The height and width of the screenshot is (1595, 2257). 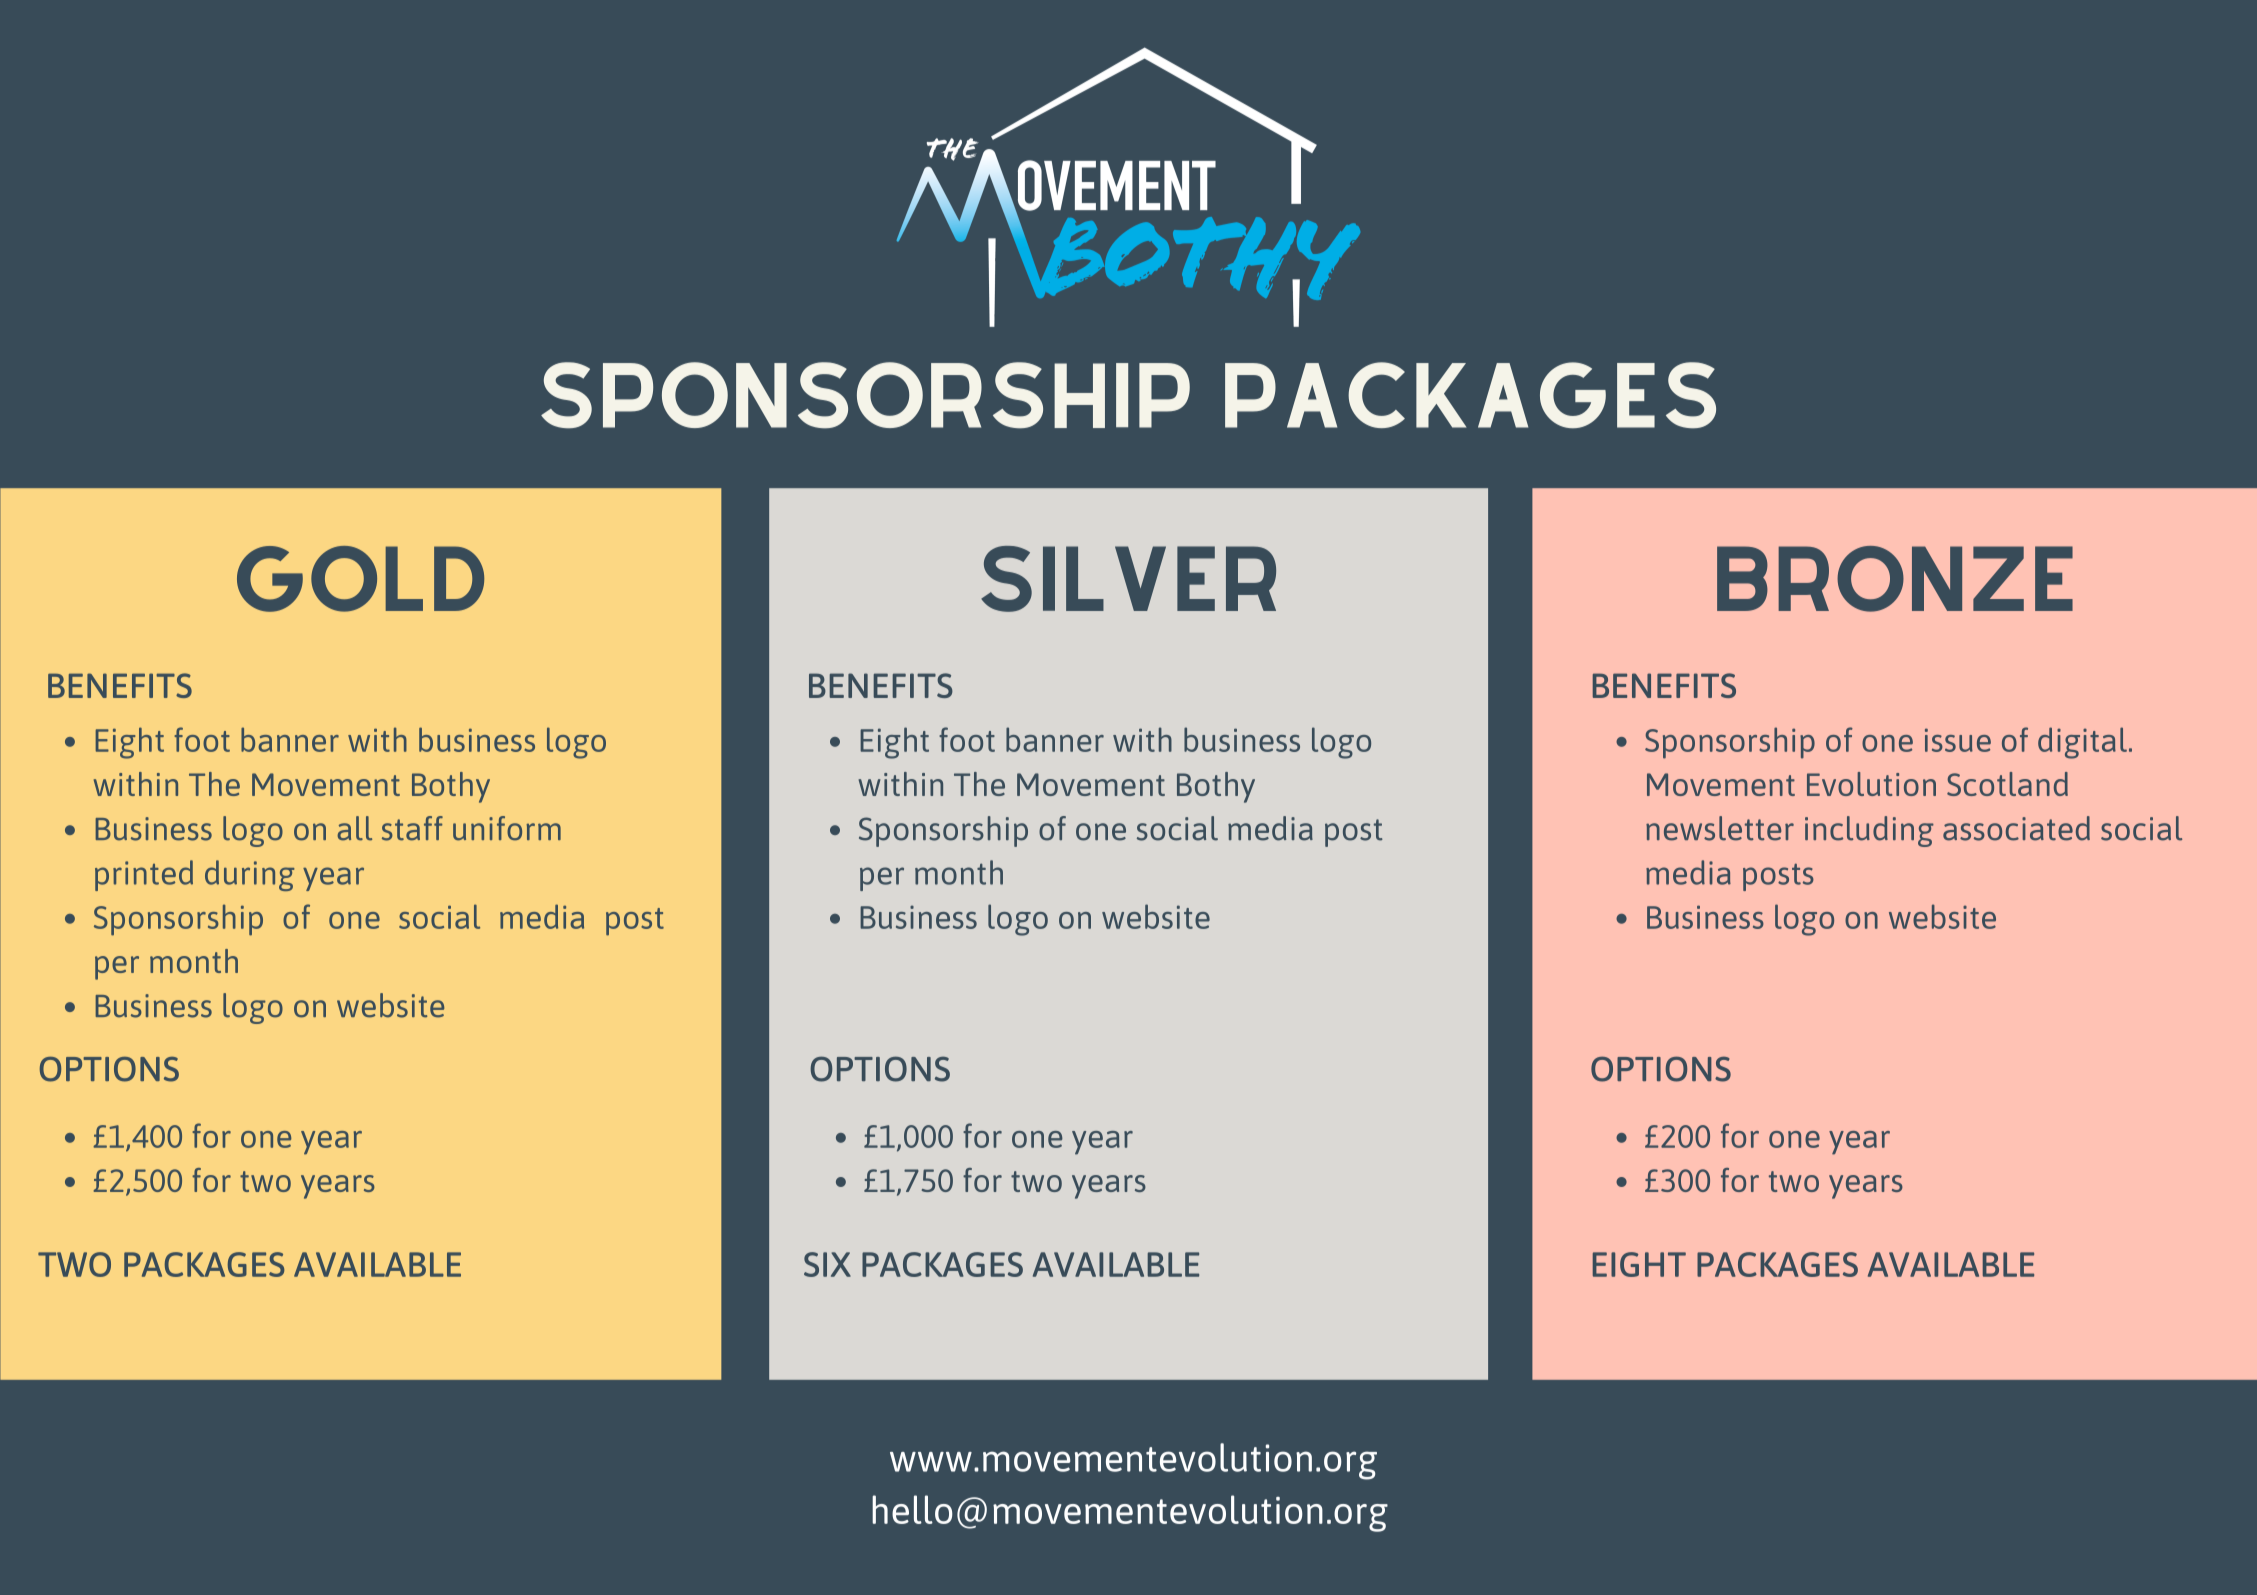 I want to click on BRONZE, so click(x=1895, y=579).
